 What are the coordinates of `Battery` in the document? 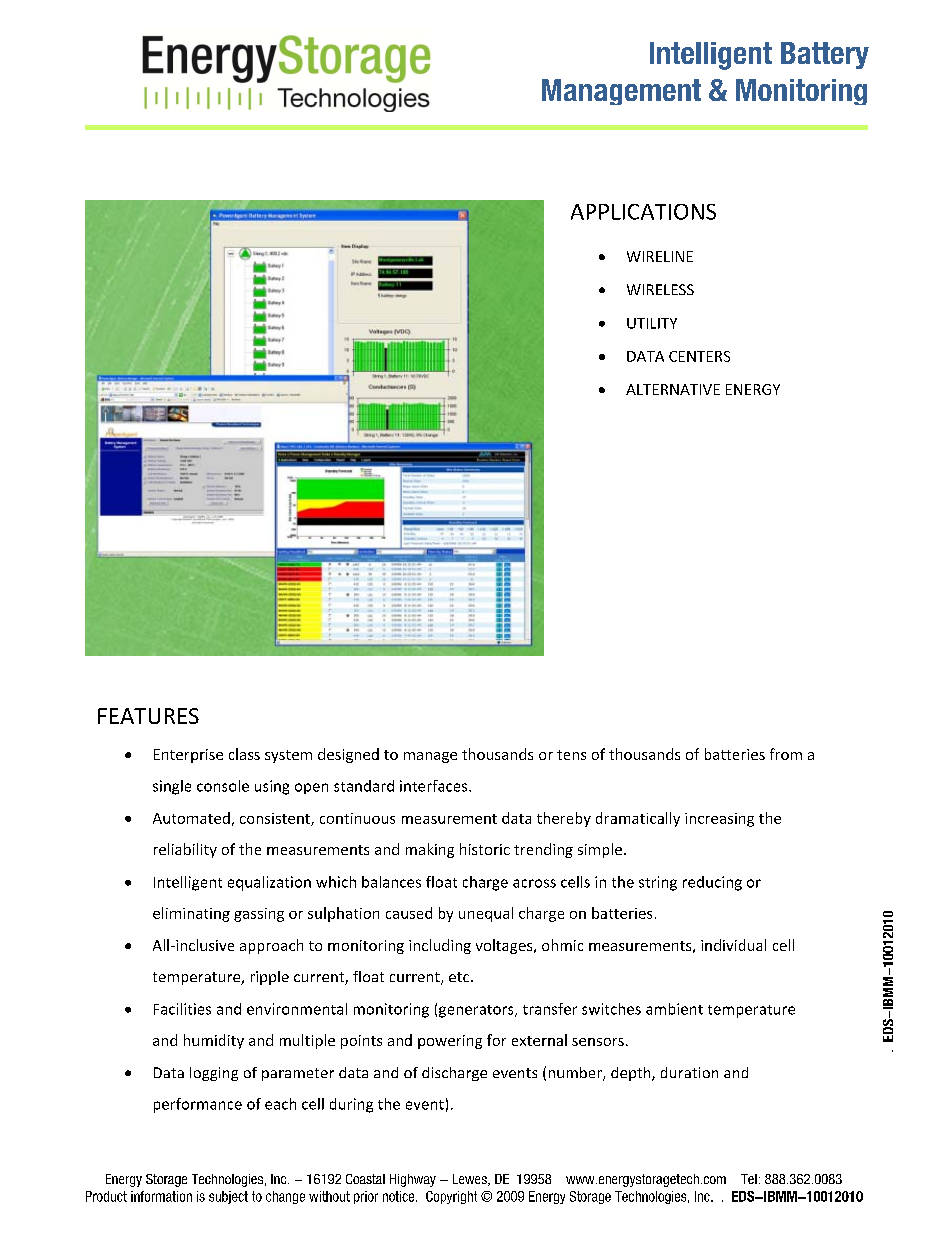 It's located at (825, 55).
